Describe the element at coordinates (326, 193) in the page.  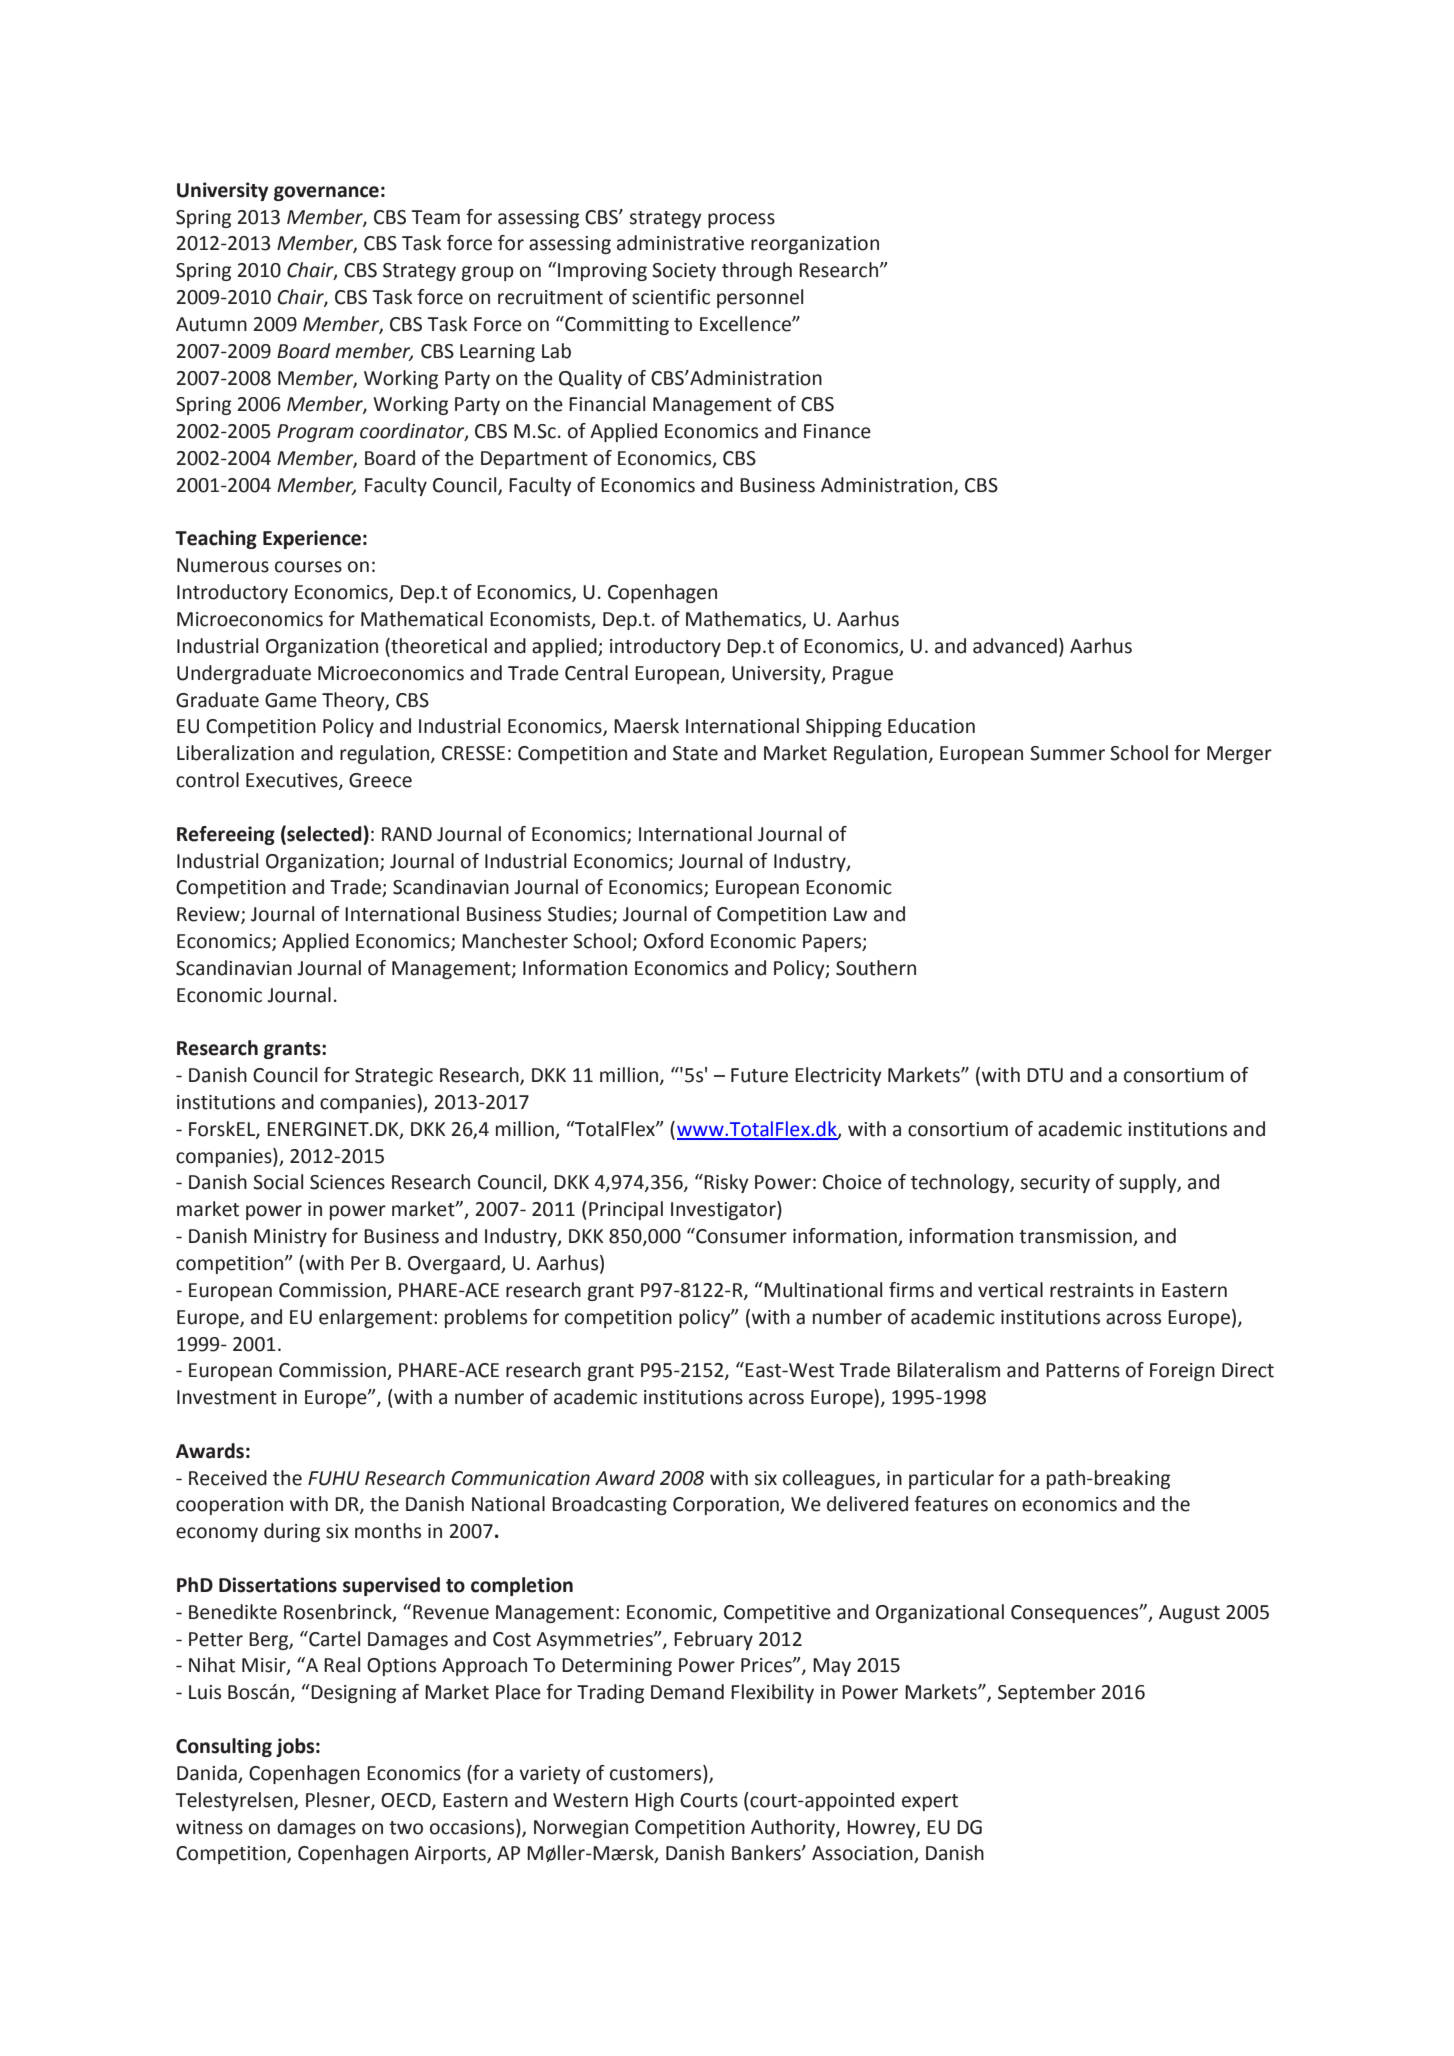
I see `governance` at that location.
